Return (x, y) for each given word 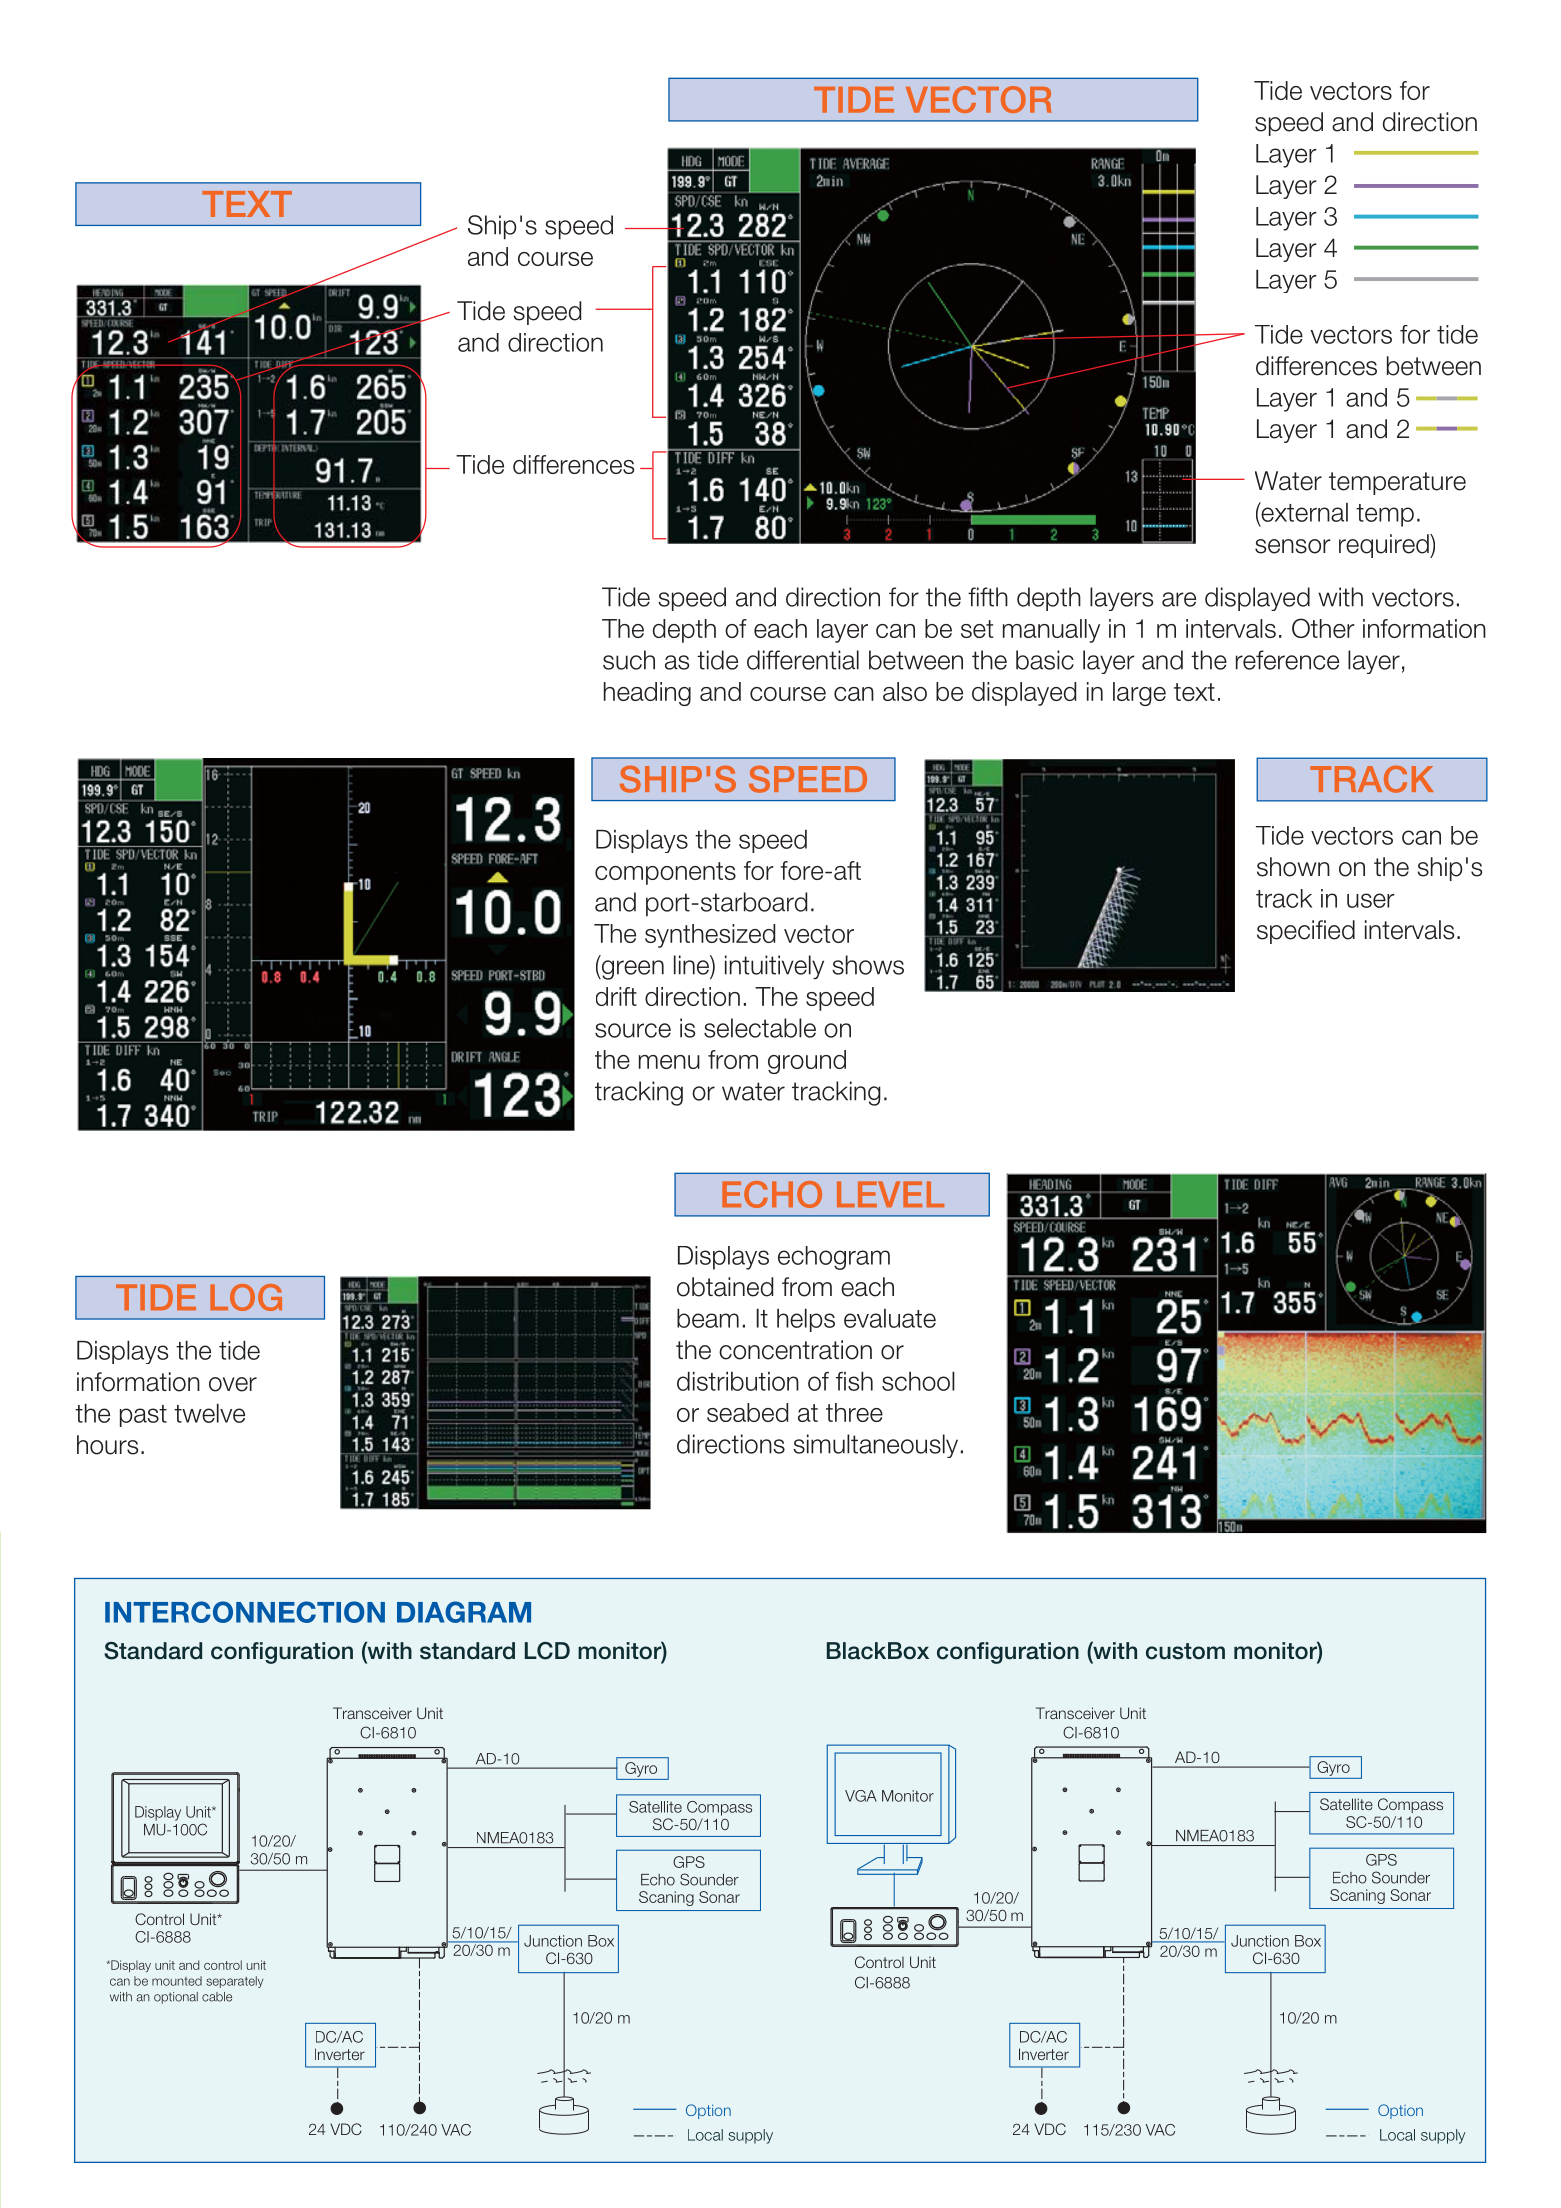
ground (807, 1062)
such (629, 660)
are (1179, 599)
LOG (246, 1297)
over (233, 1384)
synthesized (710, 936)
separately (235, 1982)
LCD (547, 1651)
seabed (747, 1412)
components (665, 873)
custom (1185, 1651)
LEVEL (890, 1194)
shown (1293, 867)
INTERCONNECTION (245, 1612)
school (918, 1381)
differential (803, 660)
